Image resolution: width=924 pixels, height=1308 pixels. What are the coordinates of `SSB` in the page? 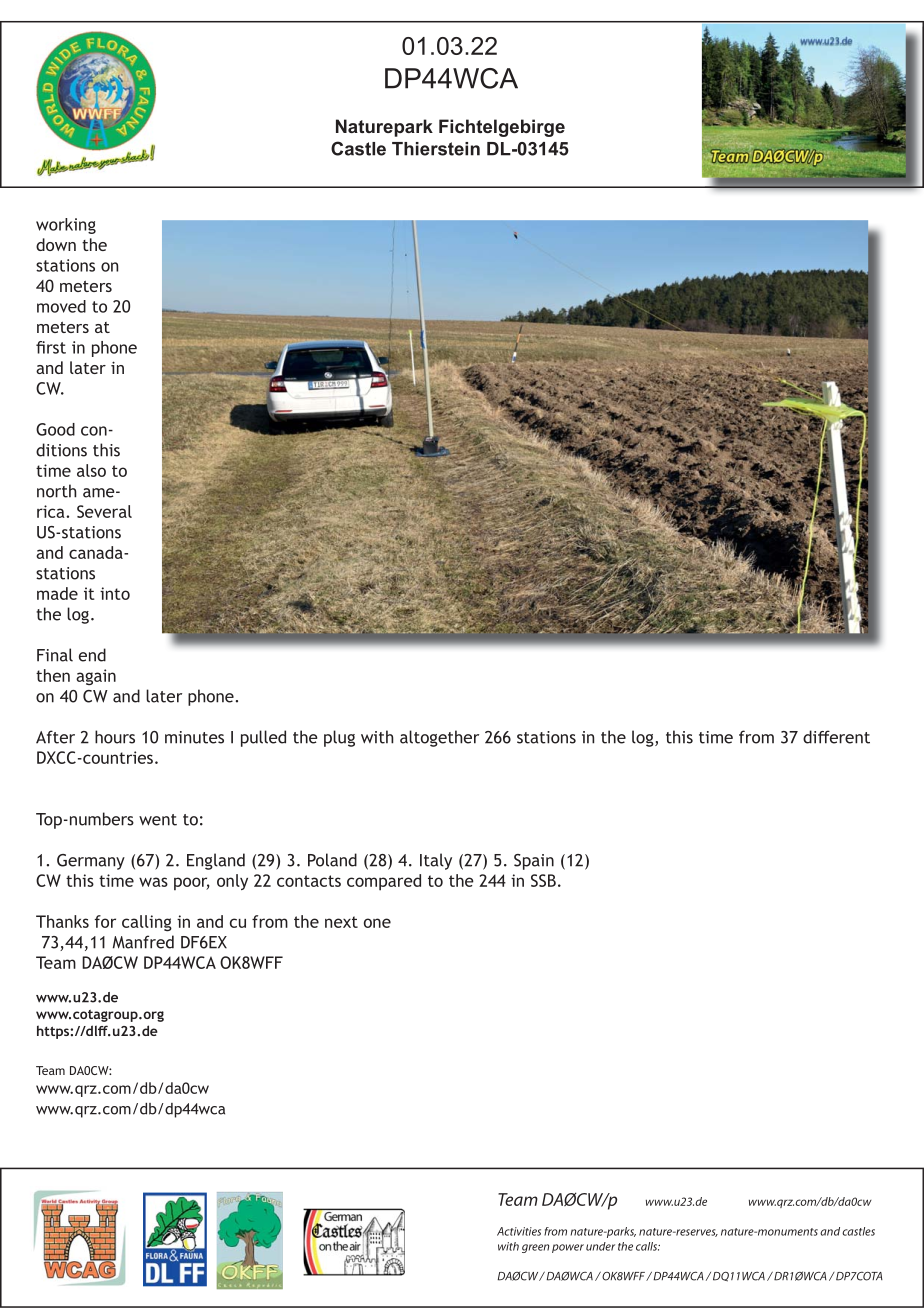 It's located at (543, 880).
